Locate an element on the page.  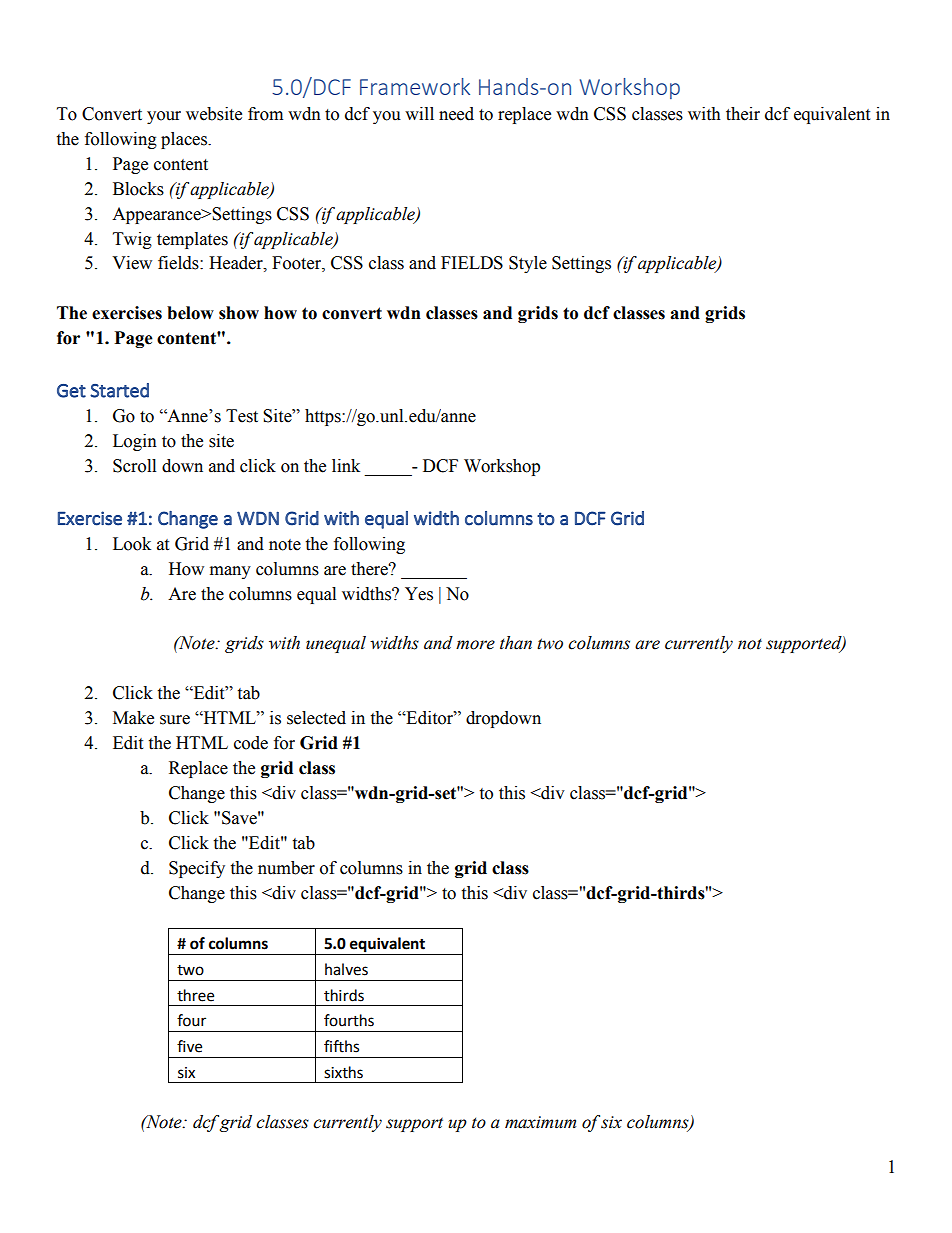
than is located at coordinates (516, 643).
